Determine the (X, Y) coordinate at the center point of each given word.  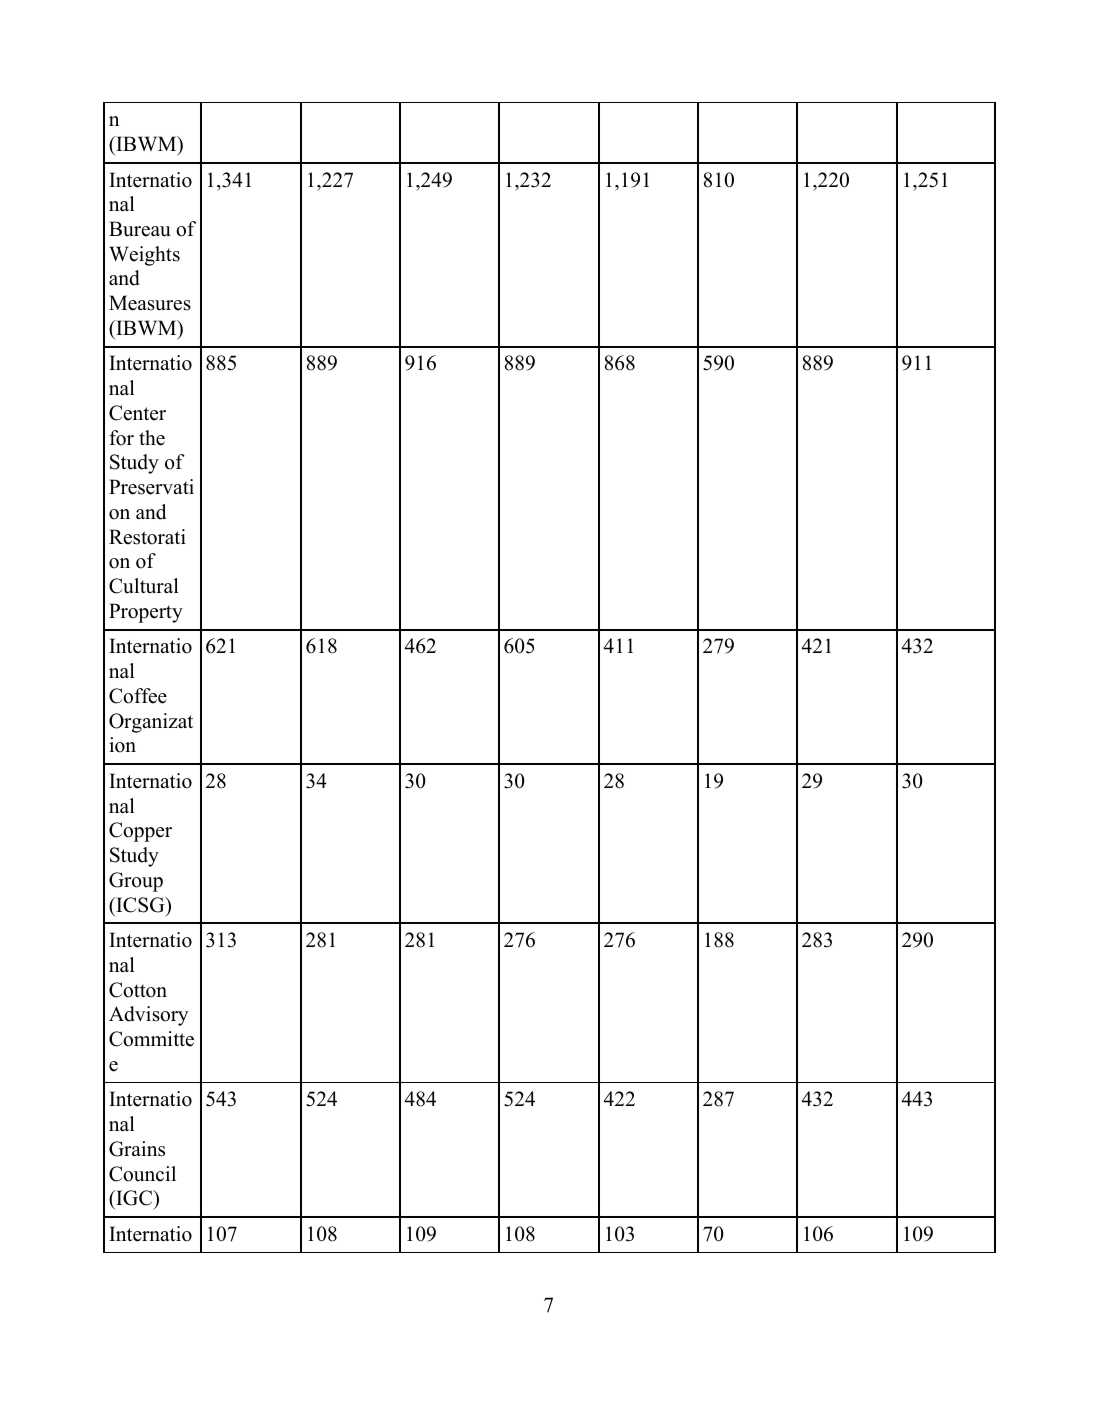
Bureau (139, 229)
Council (142, 1174)
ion (122, 745)
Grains (137, 1149)
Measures (150, 303)
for (121, 438)
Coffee (138, 696)
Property (146, 613)
